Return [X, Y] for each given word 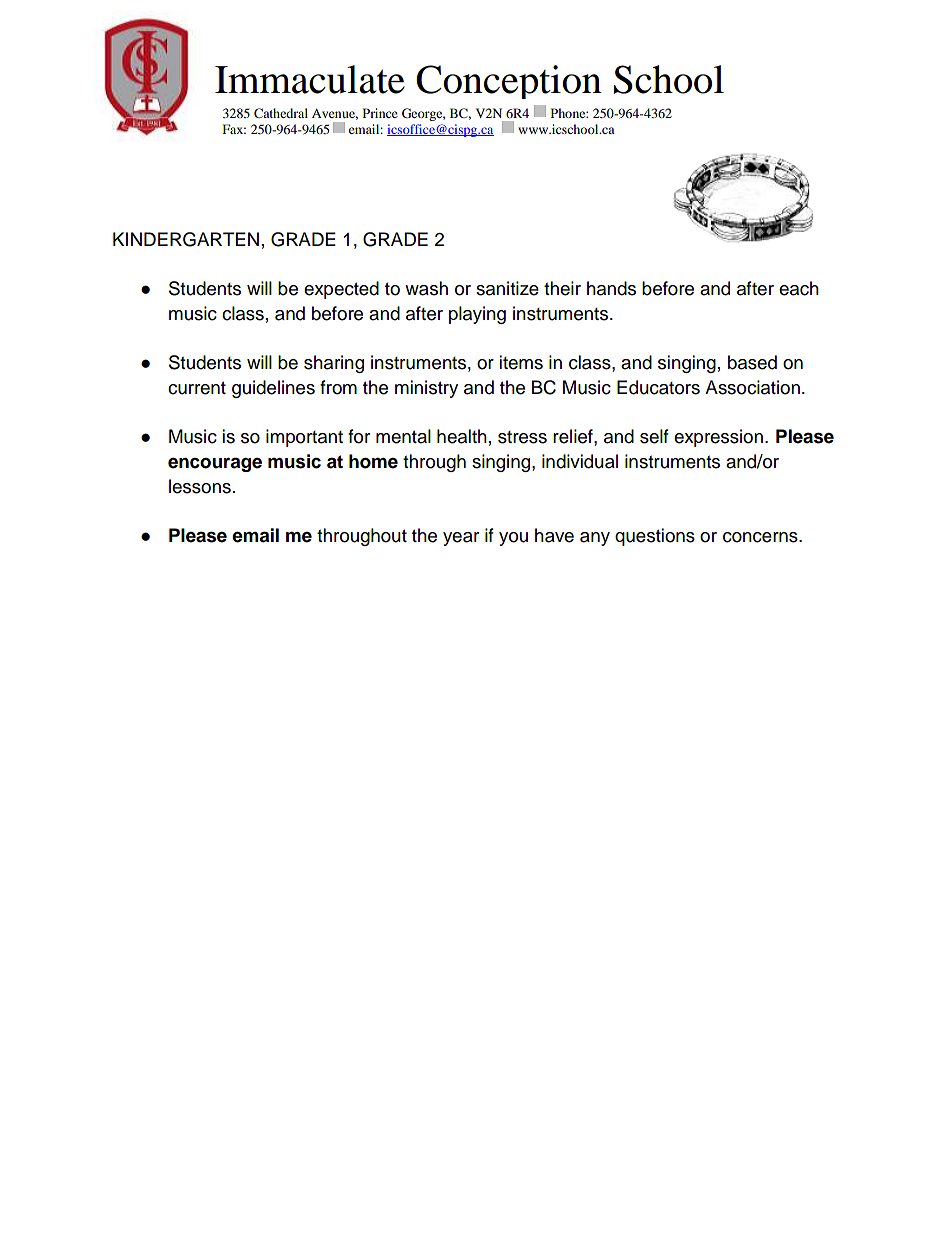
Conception [509, 82]
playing [477, 315]
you [513, 539]
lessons [200, 486]
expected [341, 290]
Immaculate [310, 79]
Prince [380, 113]
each [799, 288]
